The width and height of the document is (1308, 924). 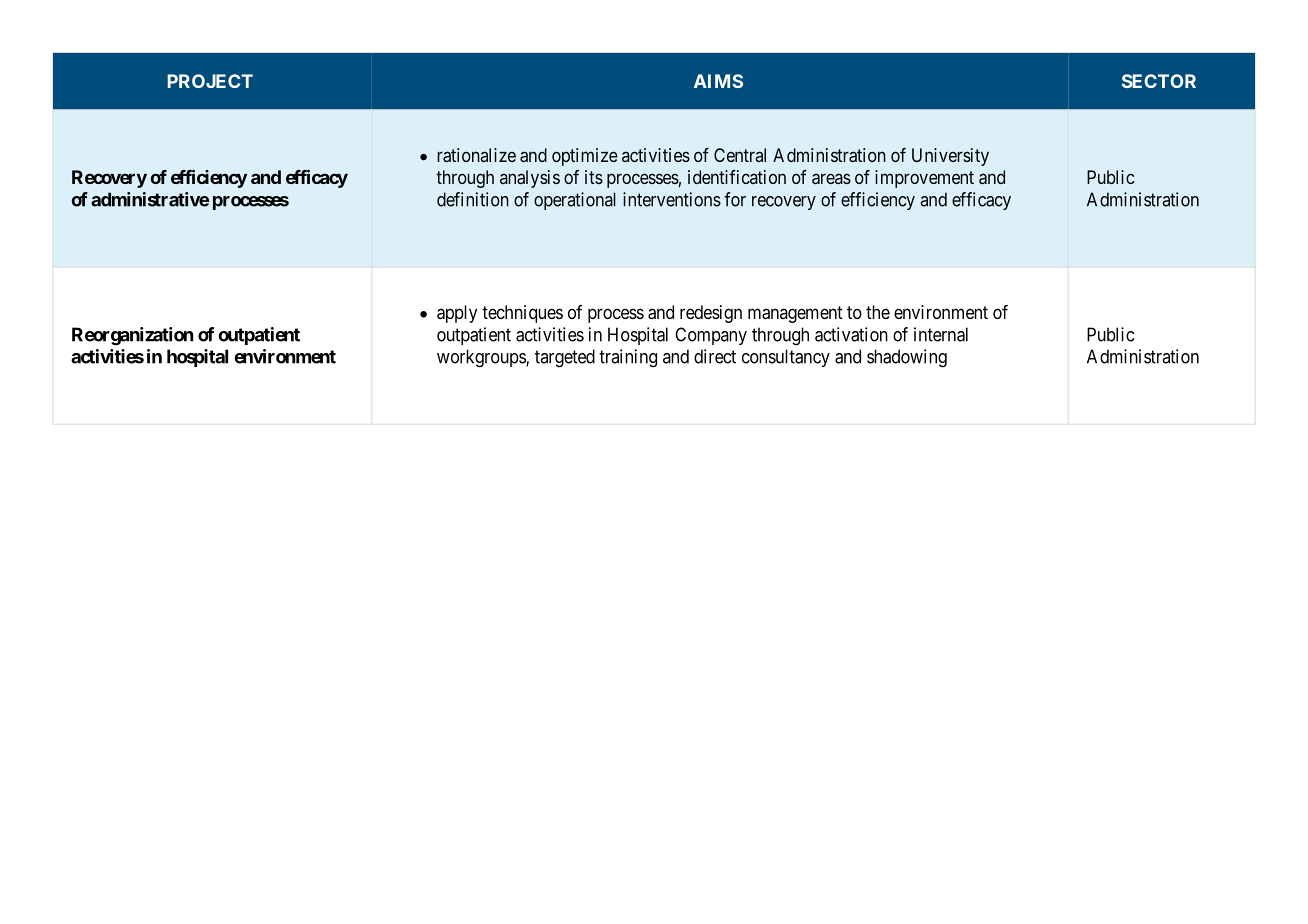 I want to click on Reorganization, so click(x=132, y=336).
